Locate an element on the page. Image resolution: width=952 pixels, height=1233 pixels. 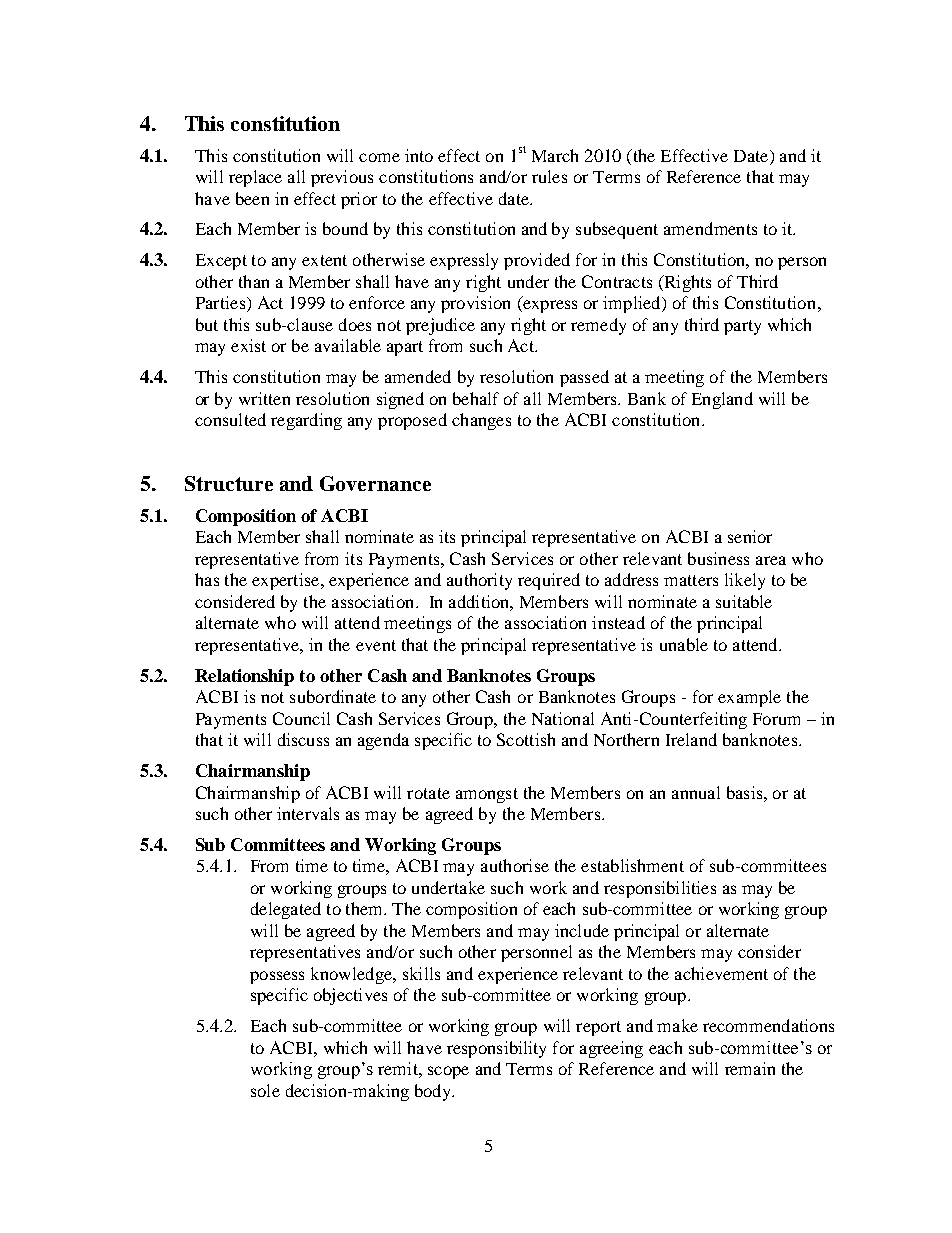
amendments is located at coordinates (710, 228).
